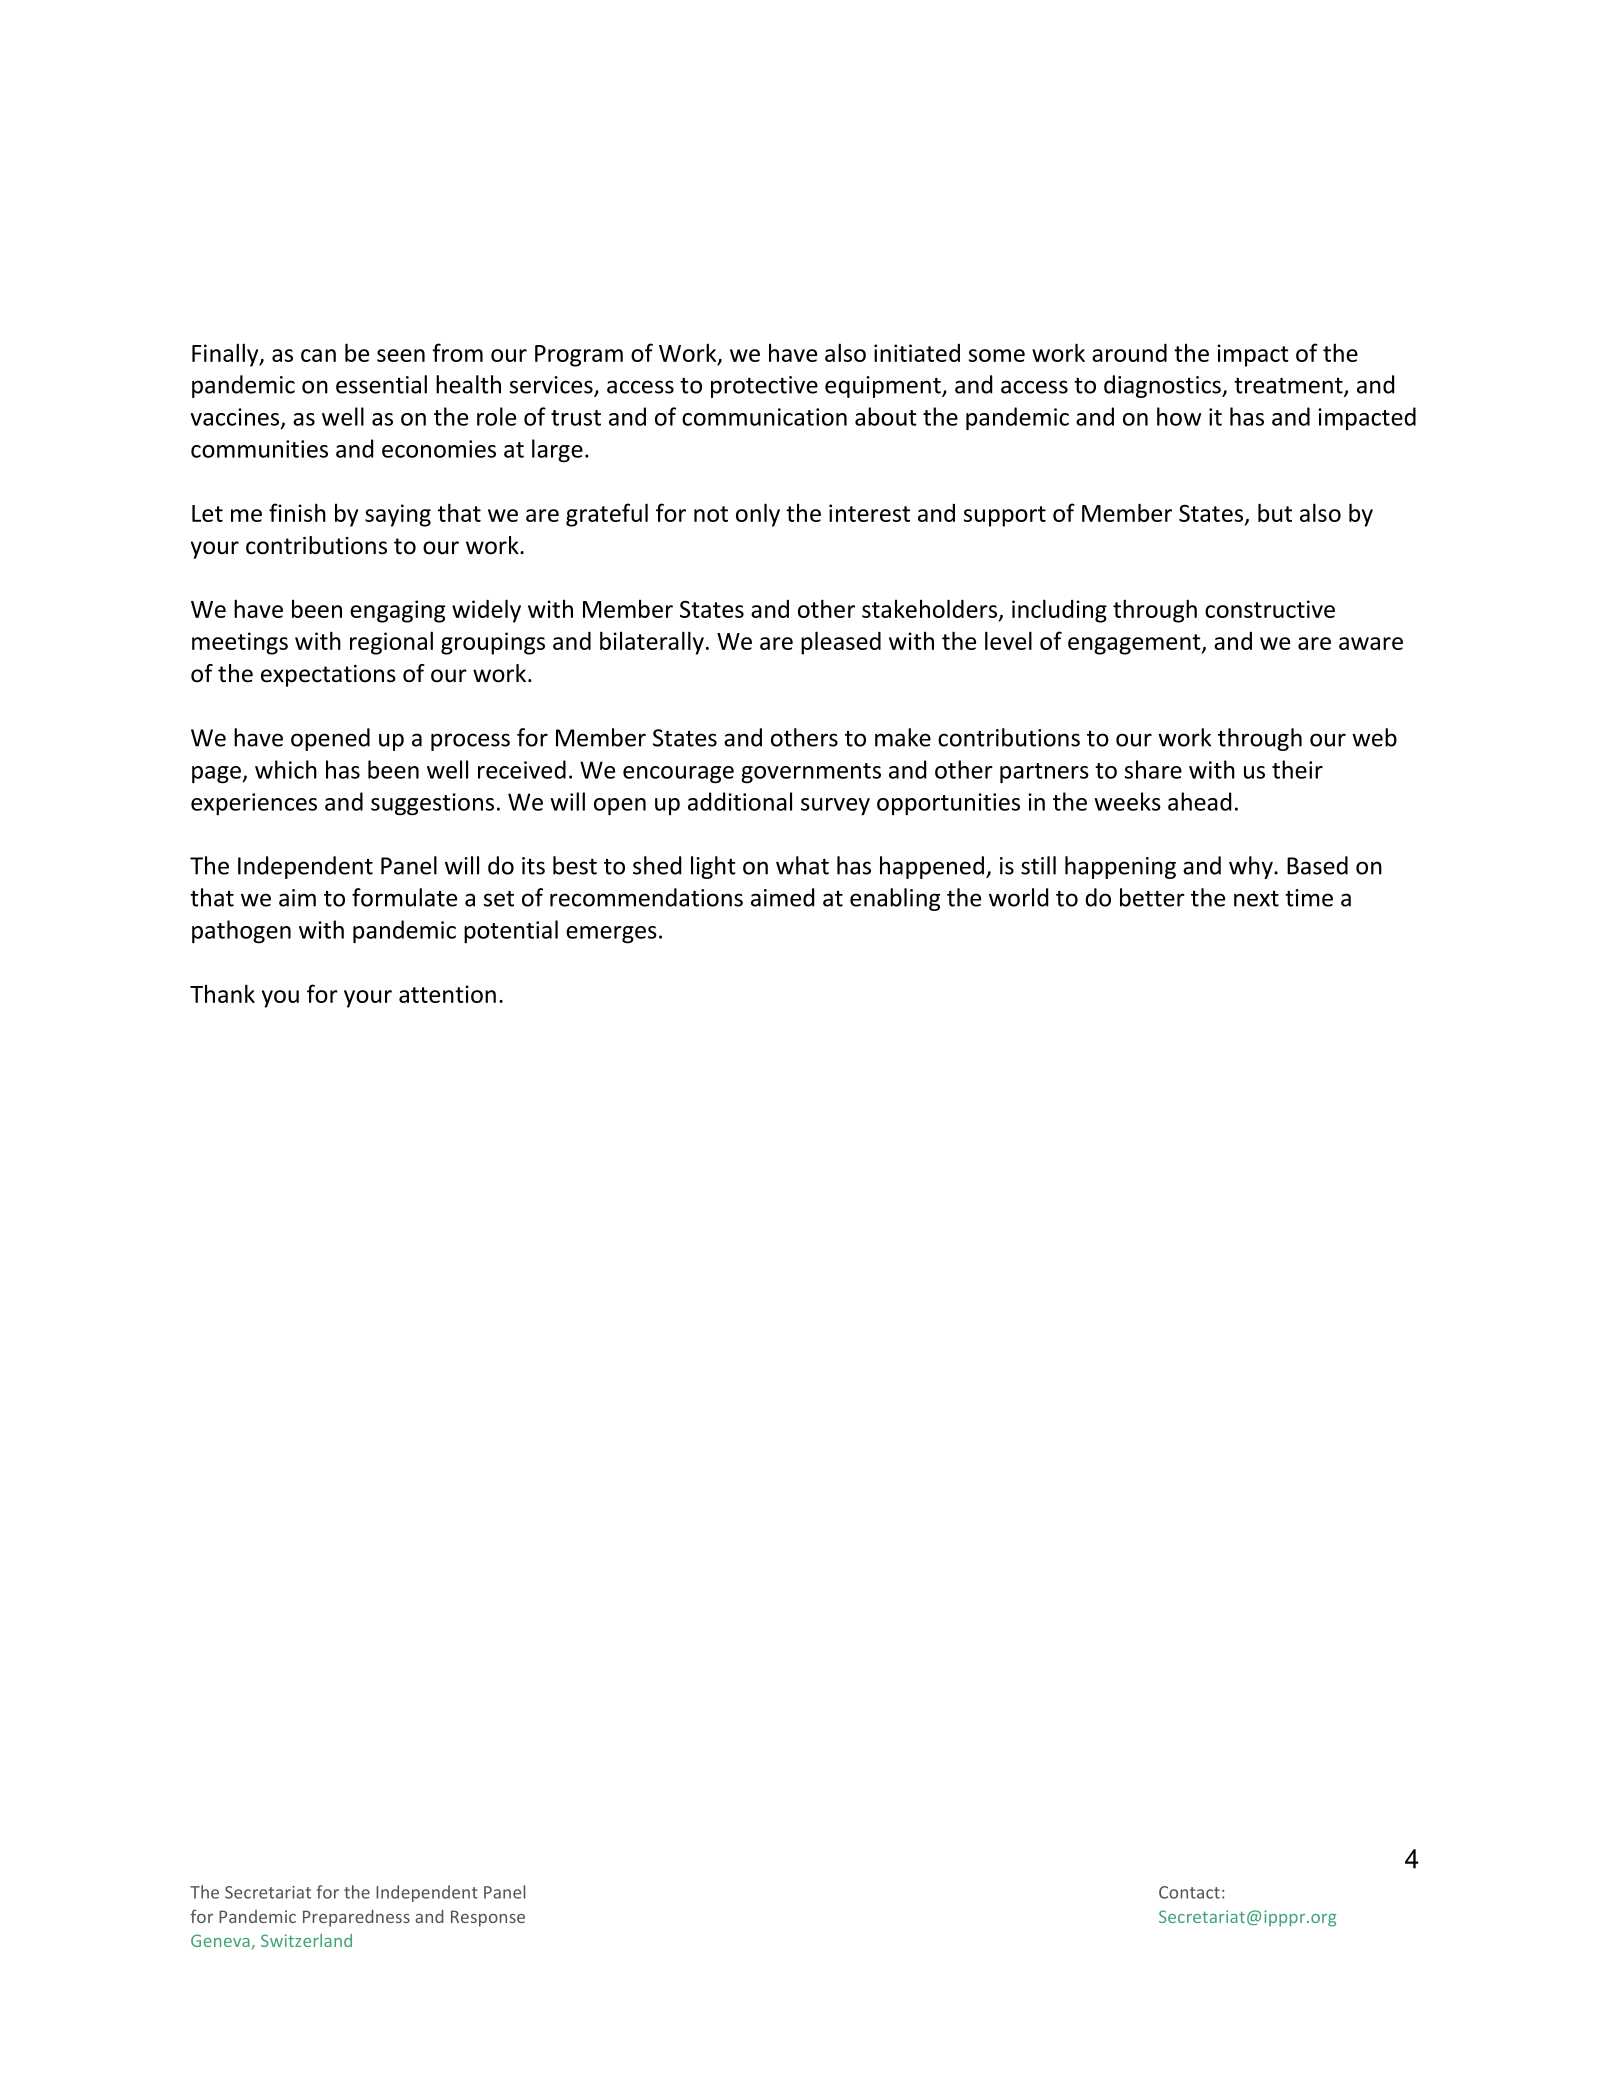  What do you see at coordinates (1256, 899) in the screenshot?
I see `next` at bounding box center [1256, 899].
